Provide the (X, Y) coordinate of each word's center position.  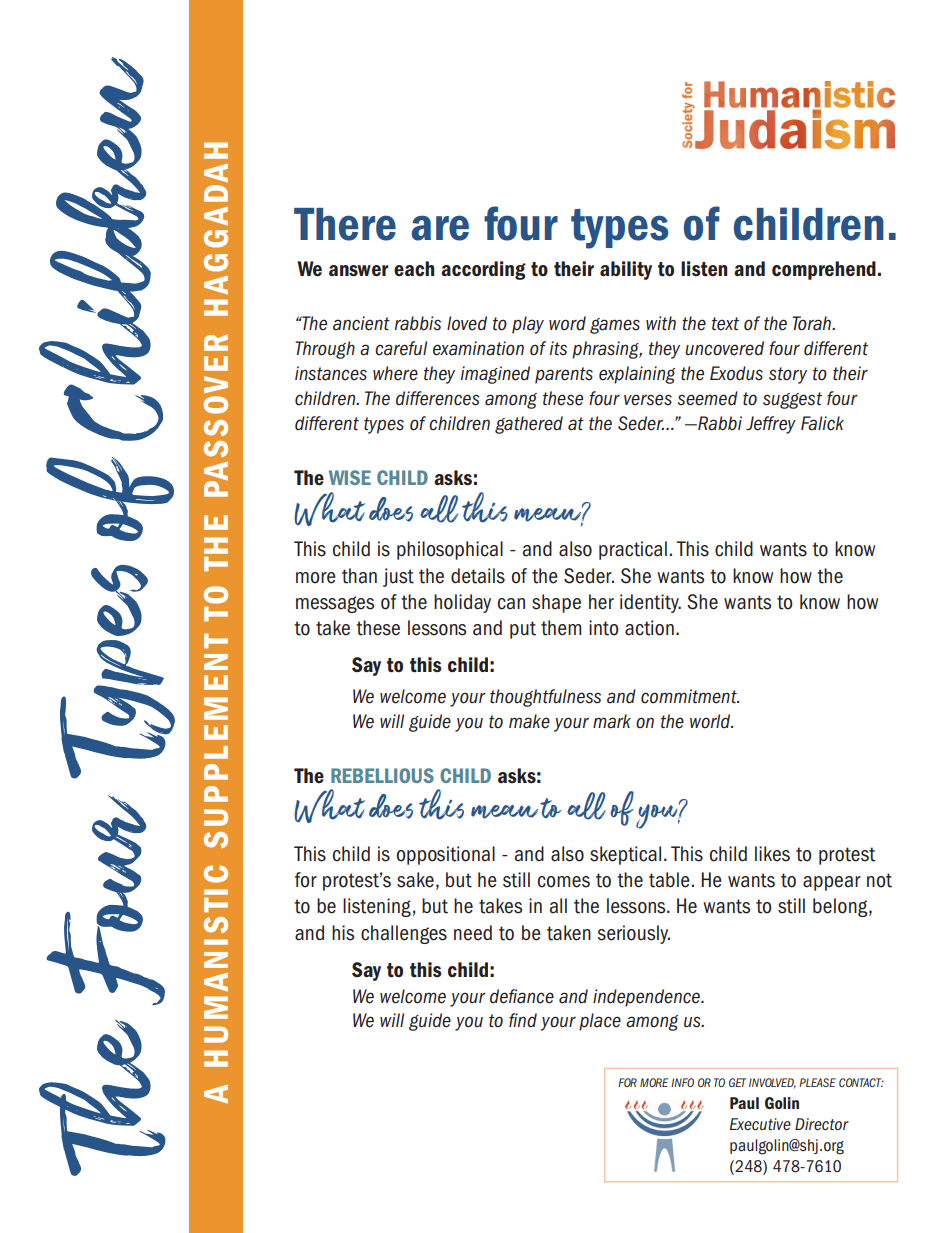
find (523, 1020)
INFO (682, 1082)
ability (626, 270)
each (414, 268)
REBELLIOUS (382, 775)
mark (612, 721)
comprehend (824, 270)
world (711, 721)
